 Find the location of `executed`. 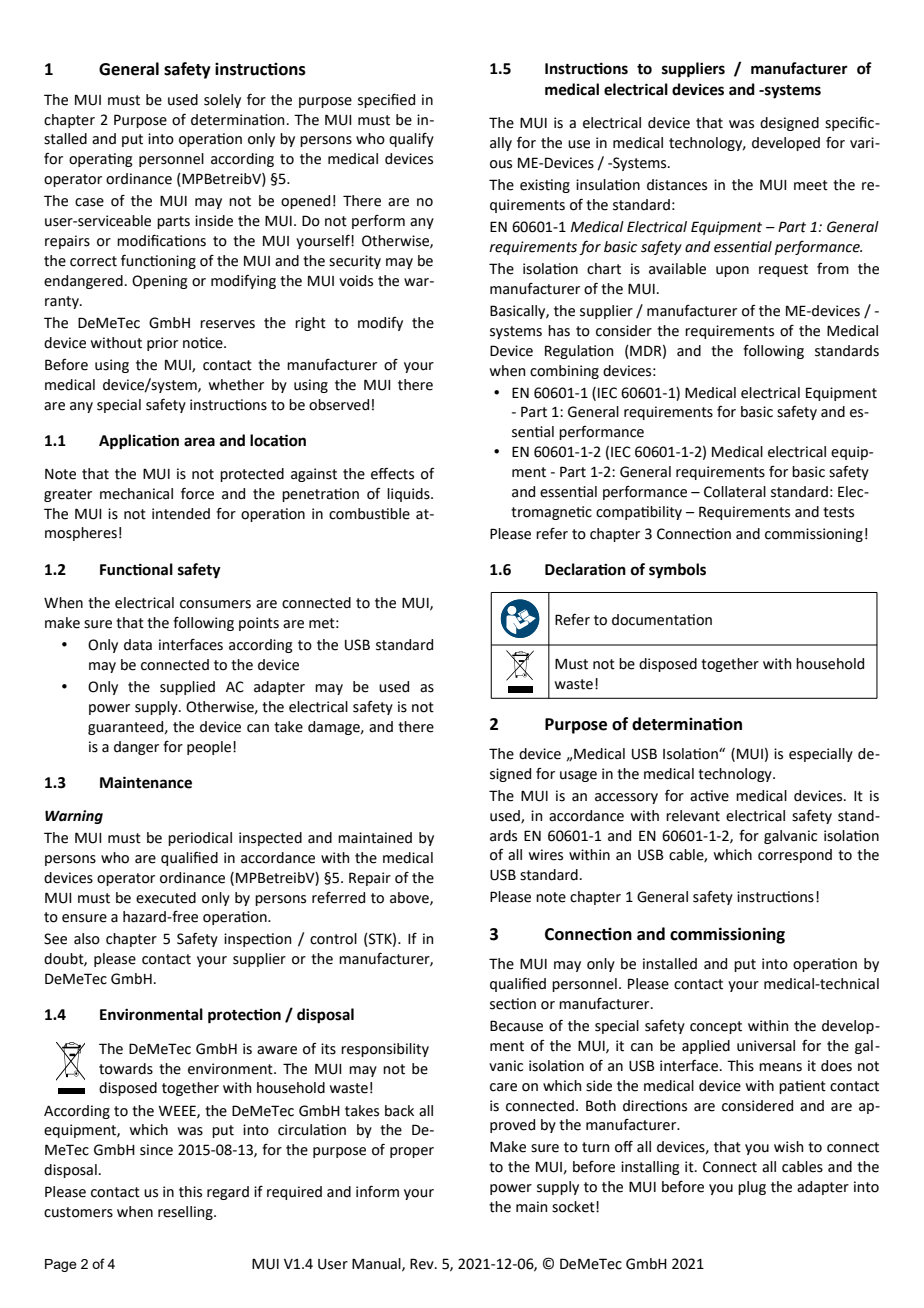

executed is located at coordinates (166, 898).
